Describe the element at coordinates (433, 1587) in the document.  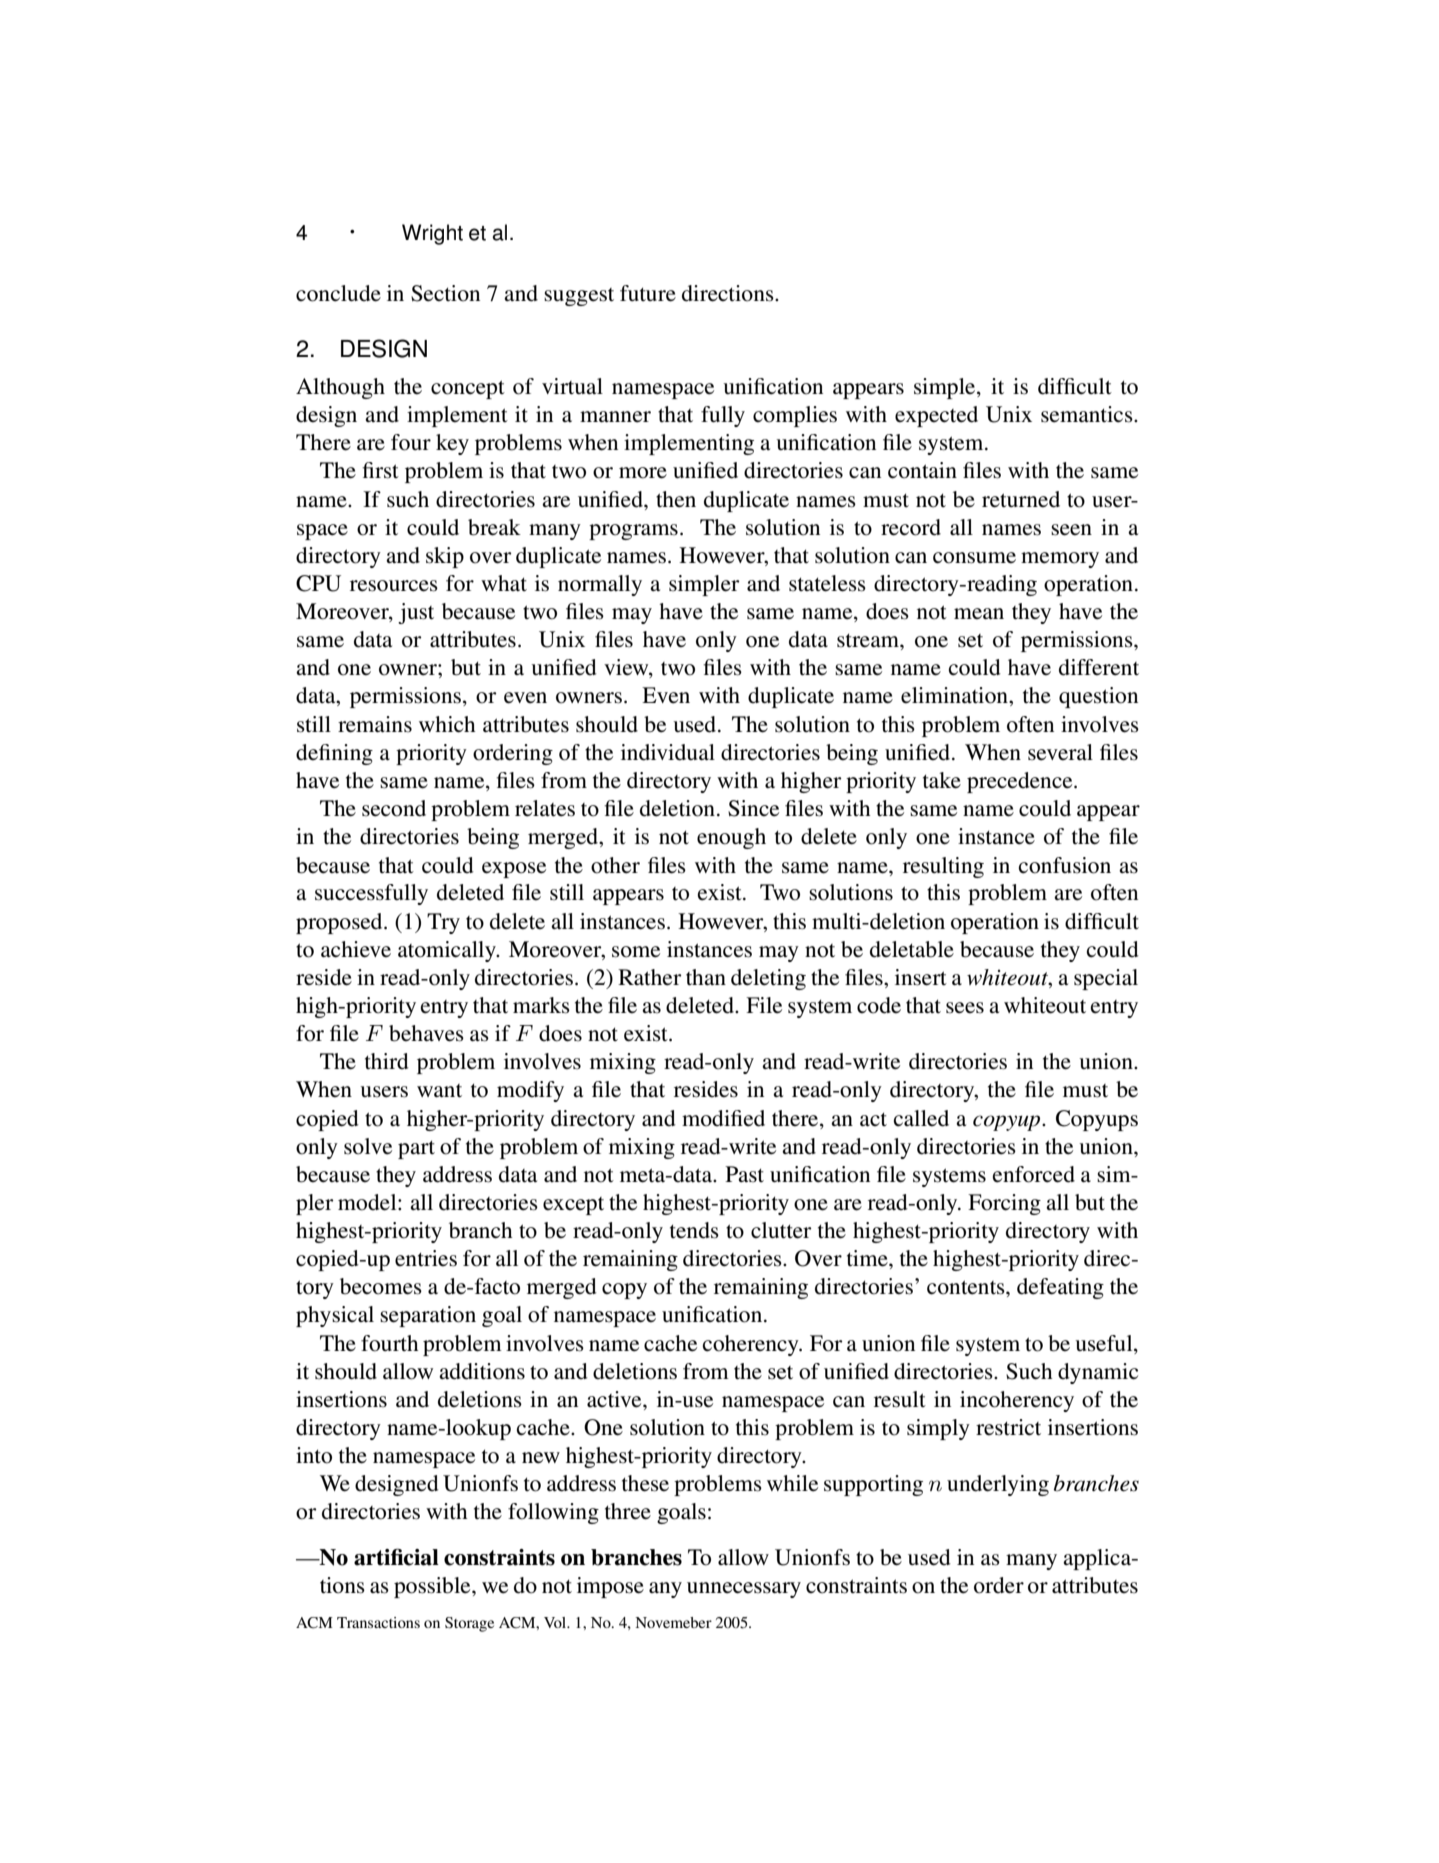
I see `possible` at that location.
